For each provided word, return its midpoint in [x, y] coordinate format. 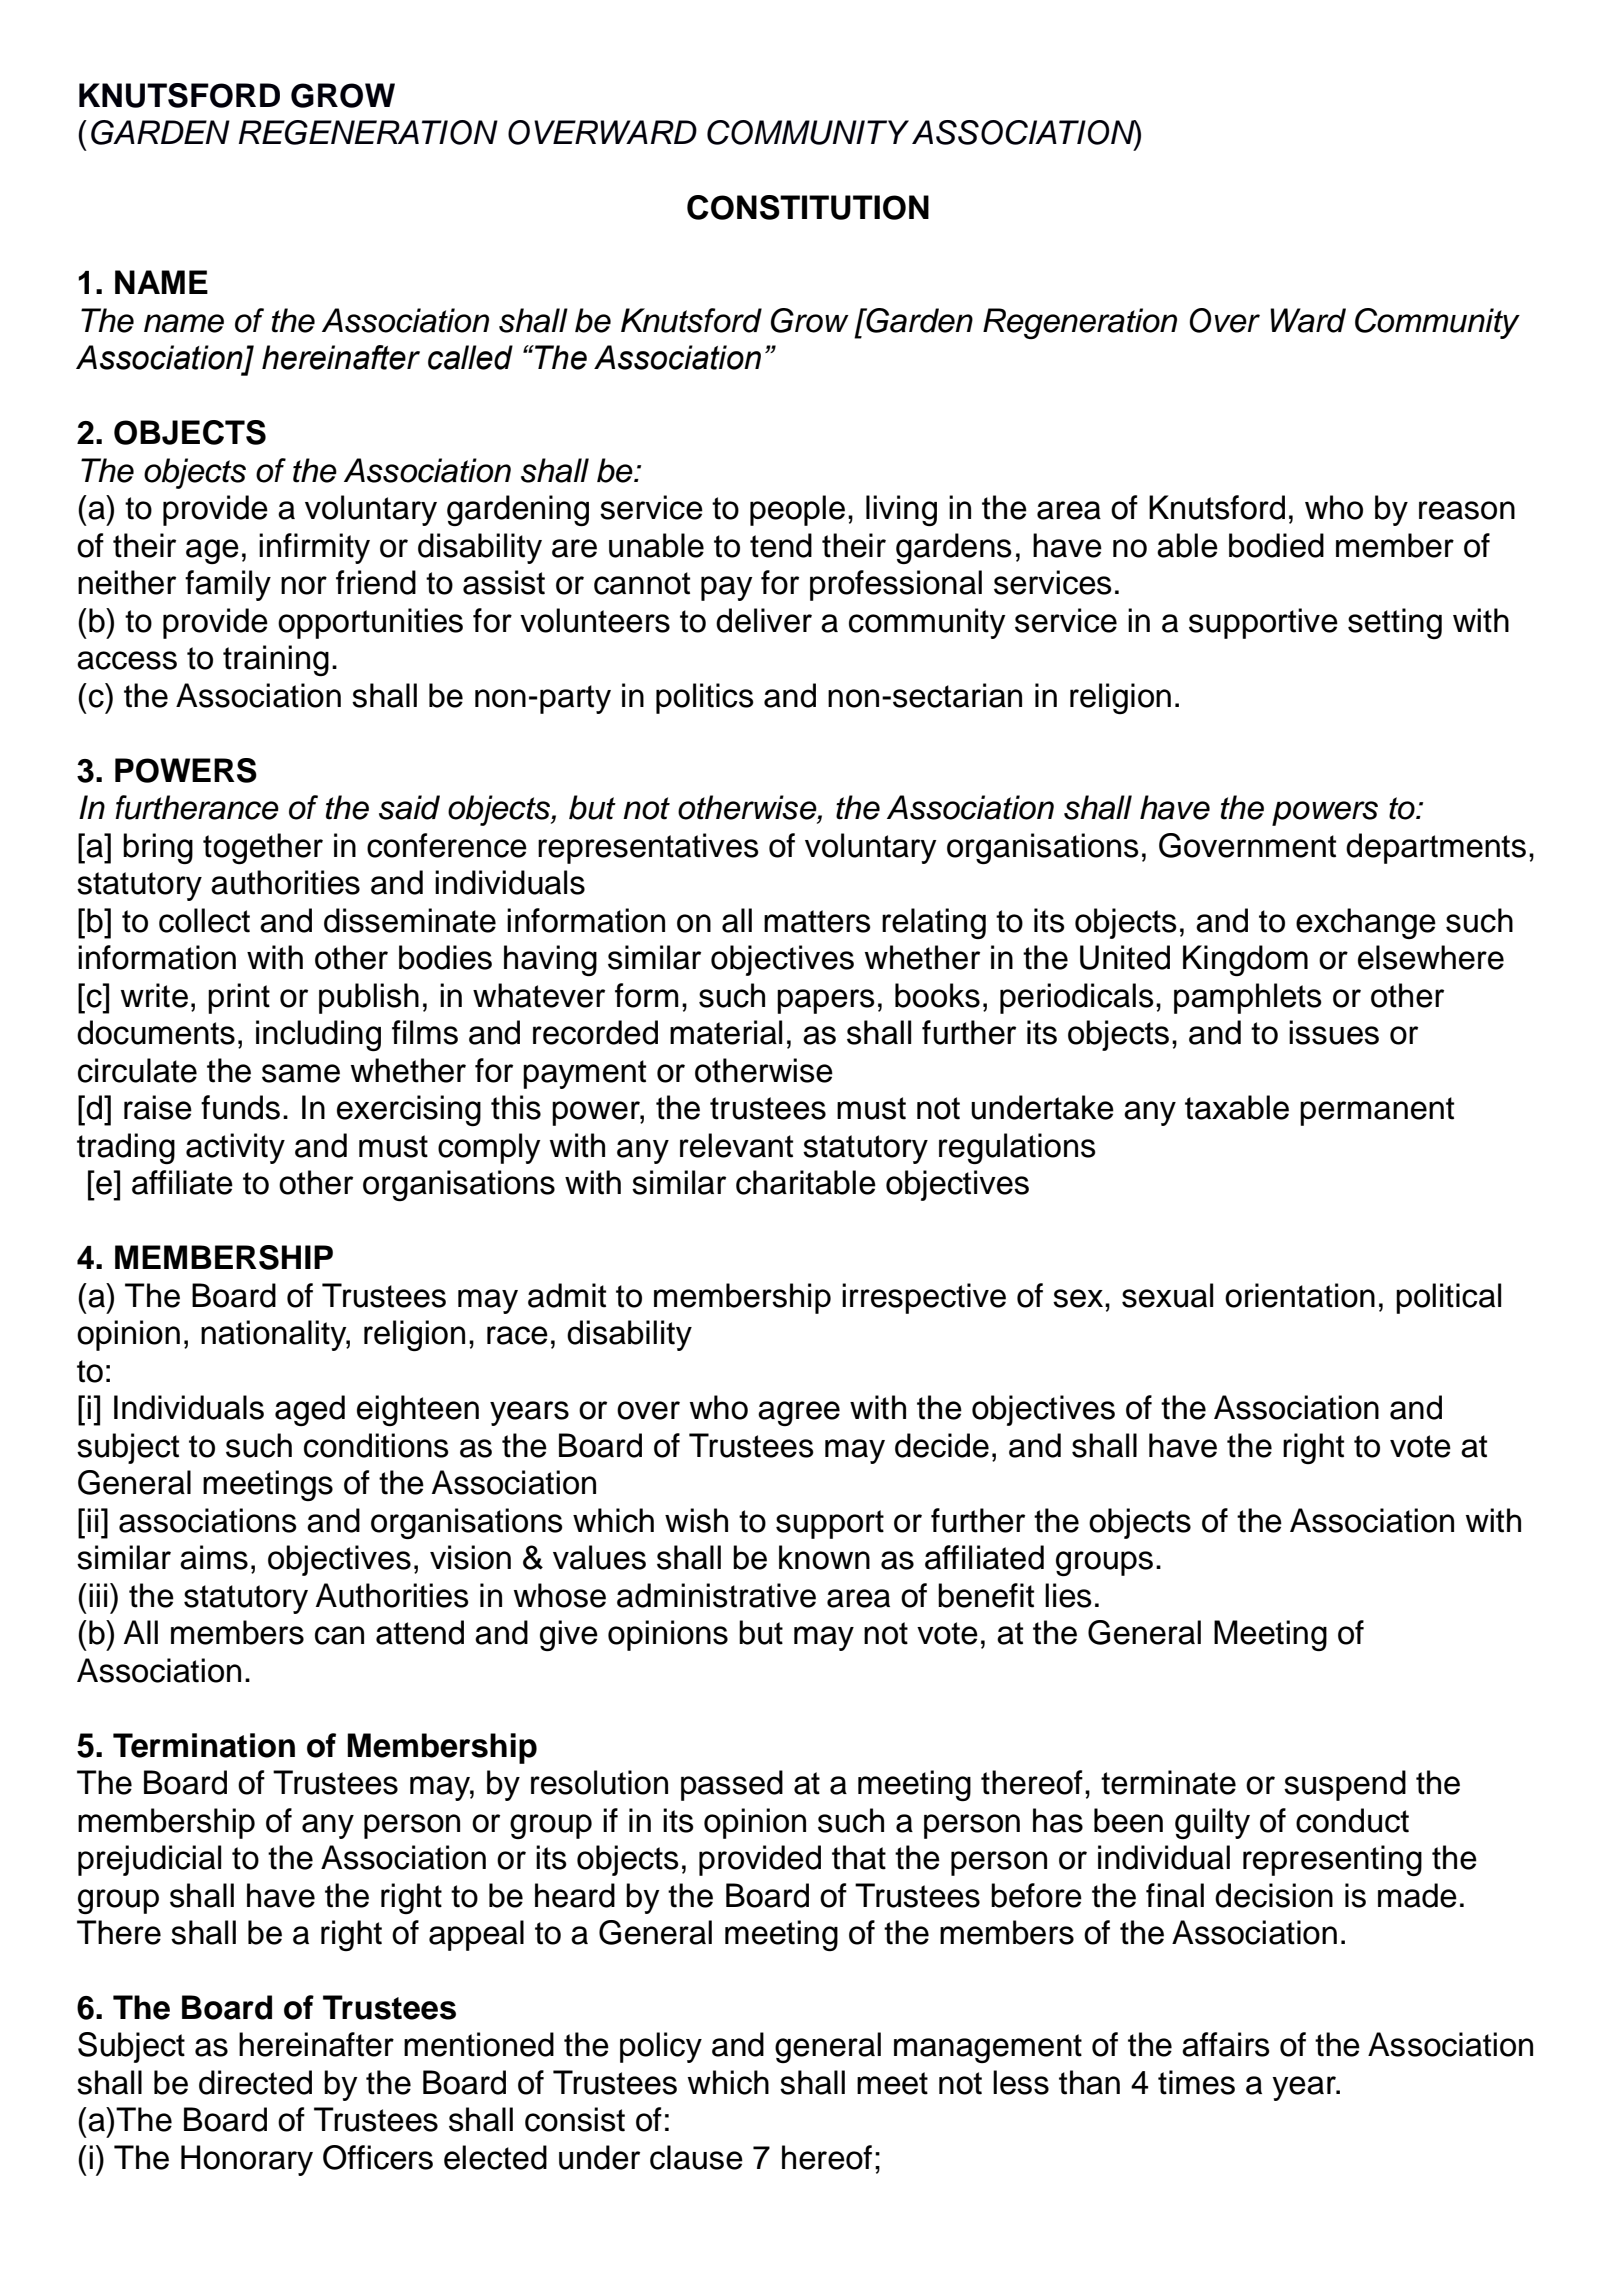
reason [1467, 510]
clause [696, 2157]
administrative [716, 1595]
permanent [1377, 1111]
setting [1395, 623]
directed [255, 2082]
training [276, 660]
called [470, 357]
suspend [1345, 1785]
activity [235, 1148]
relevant [736, 1145]
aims [214, 1557]
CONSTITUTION [808, 207]
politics [705, 698]
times [1196, 2082]
